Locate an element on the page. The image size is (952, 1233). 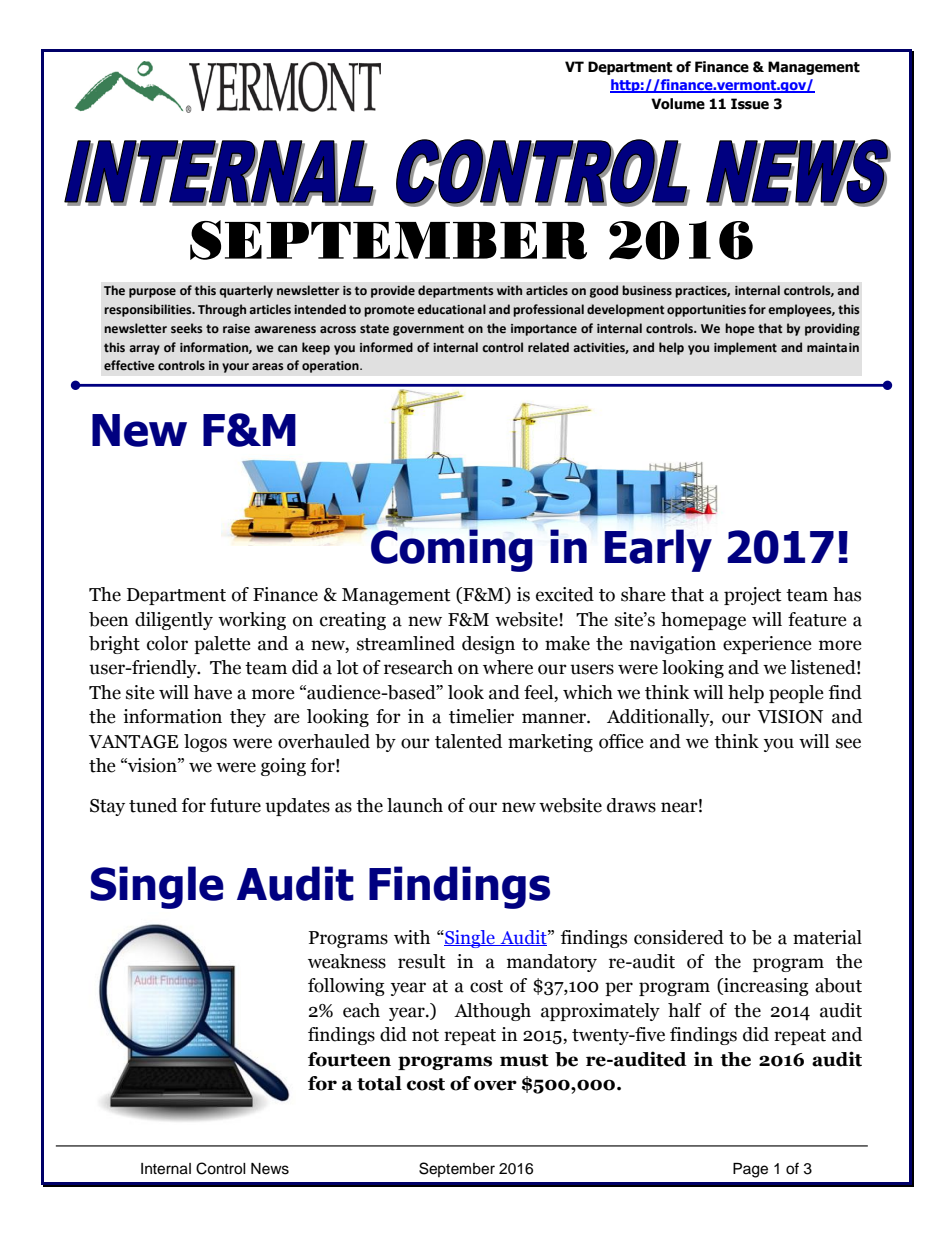
Issue is located at coordinates (750, 104).
